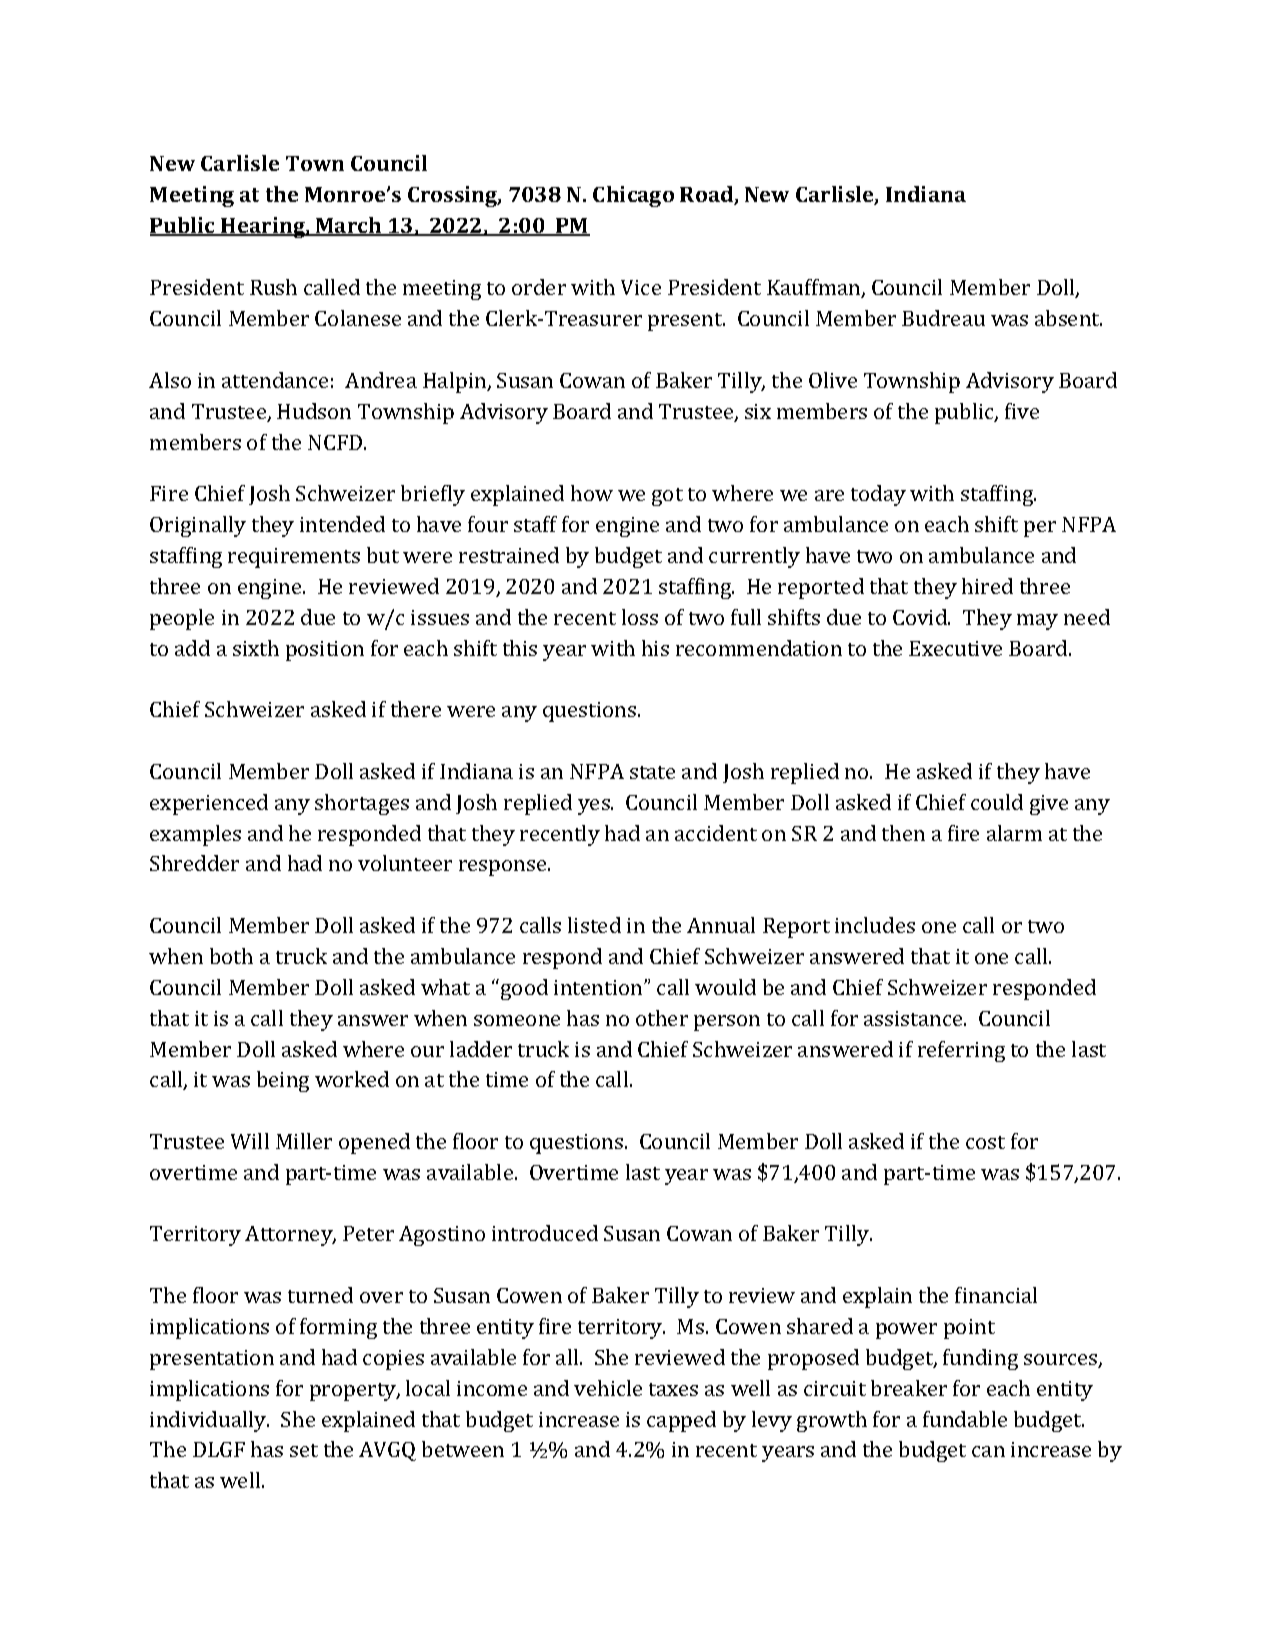  Describe the element at coordinates (349, 226) in the screenshot. I see `March` at that location.
